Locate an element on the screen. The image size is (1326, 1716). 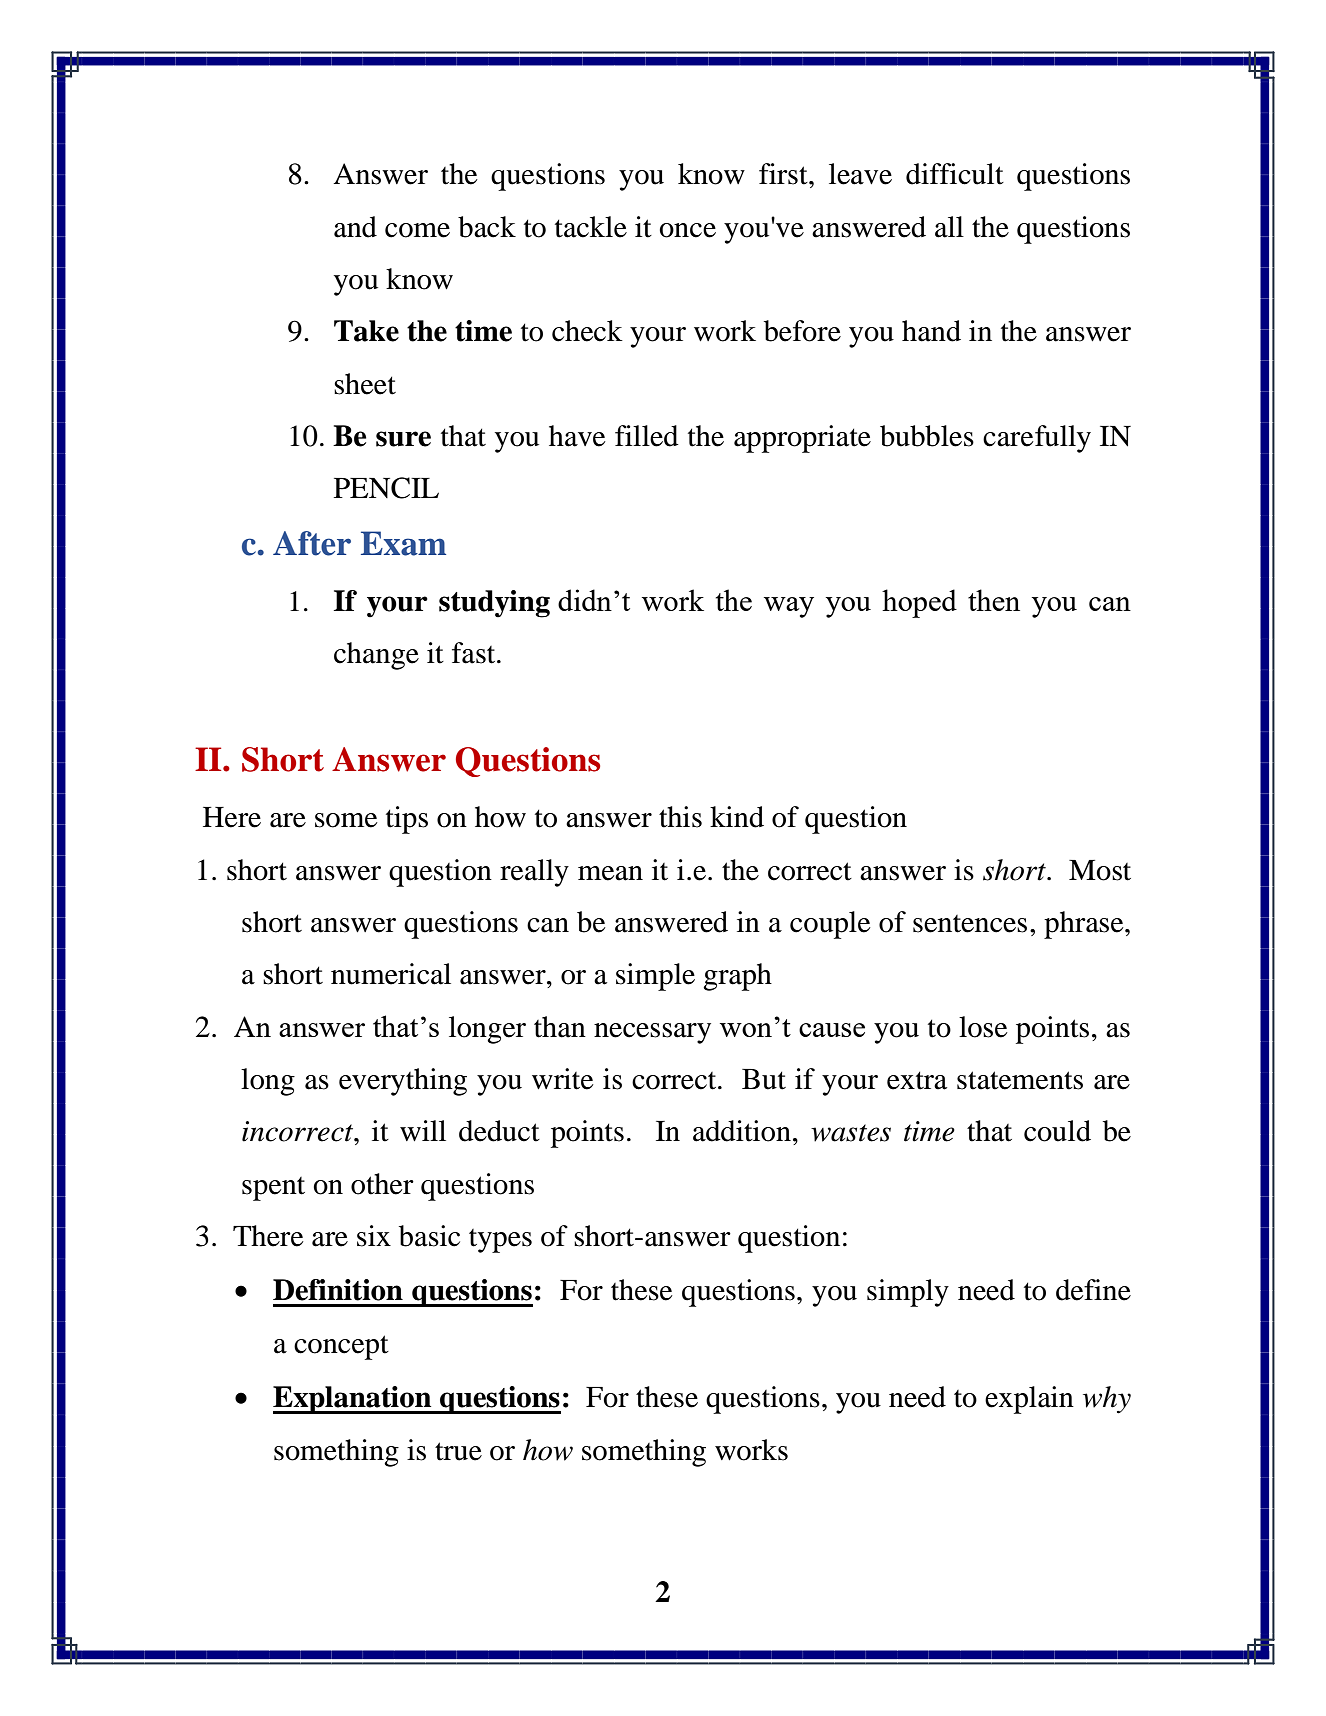
true is located at coordinates (458, 1451).
